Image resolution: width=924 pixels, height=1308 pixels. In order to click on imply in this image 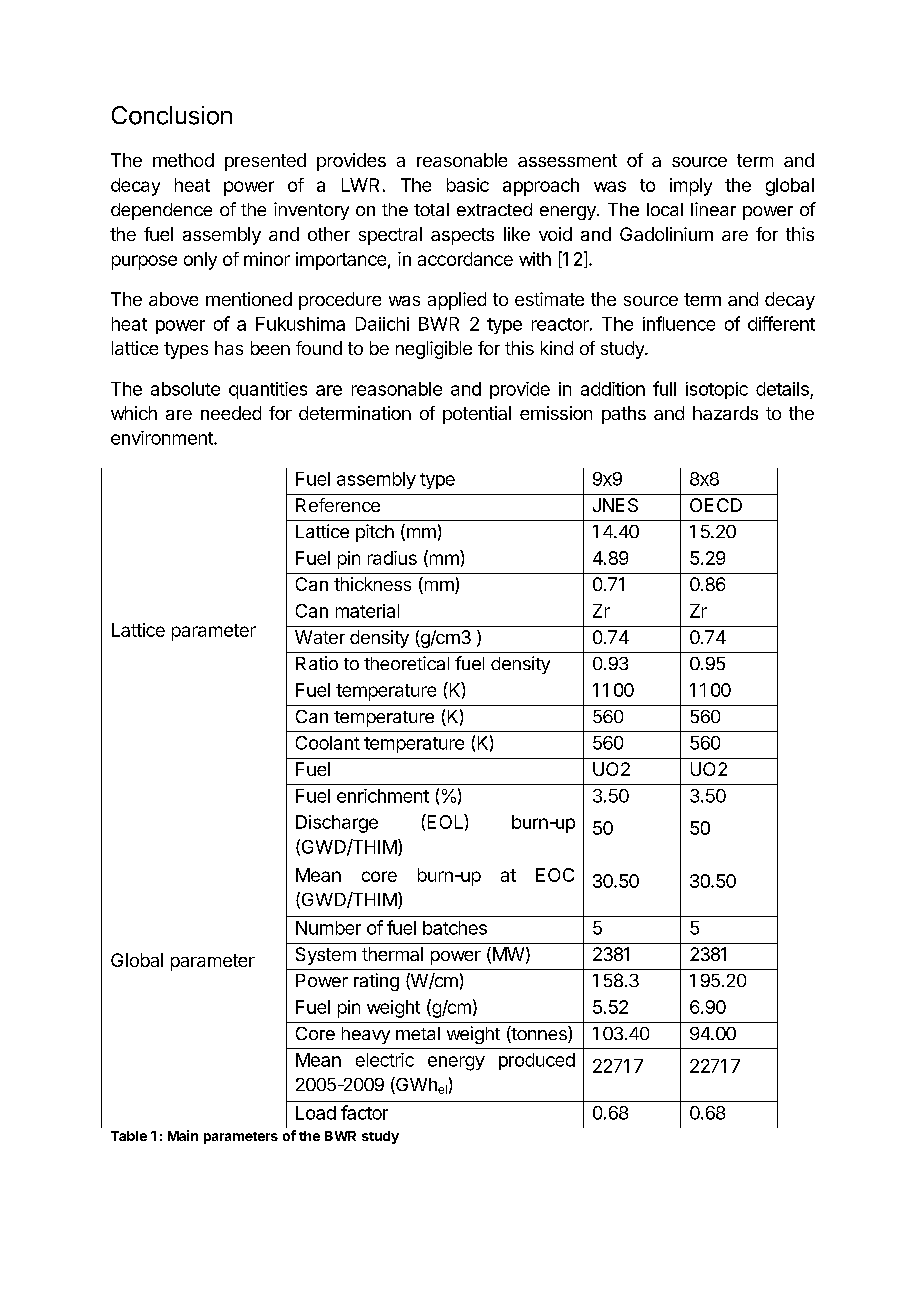, I will do `click(691, 187)`.
